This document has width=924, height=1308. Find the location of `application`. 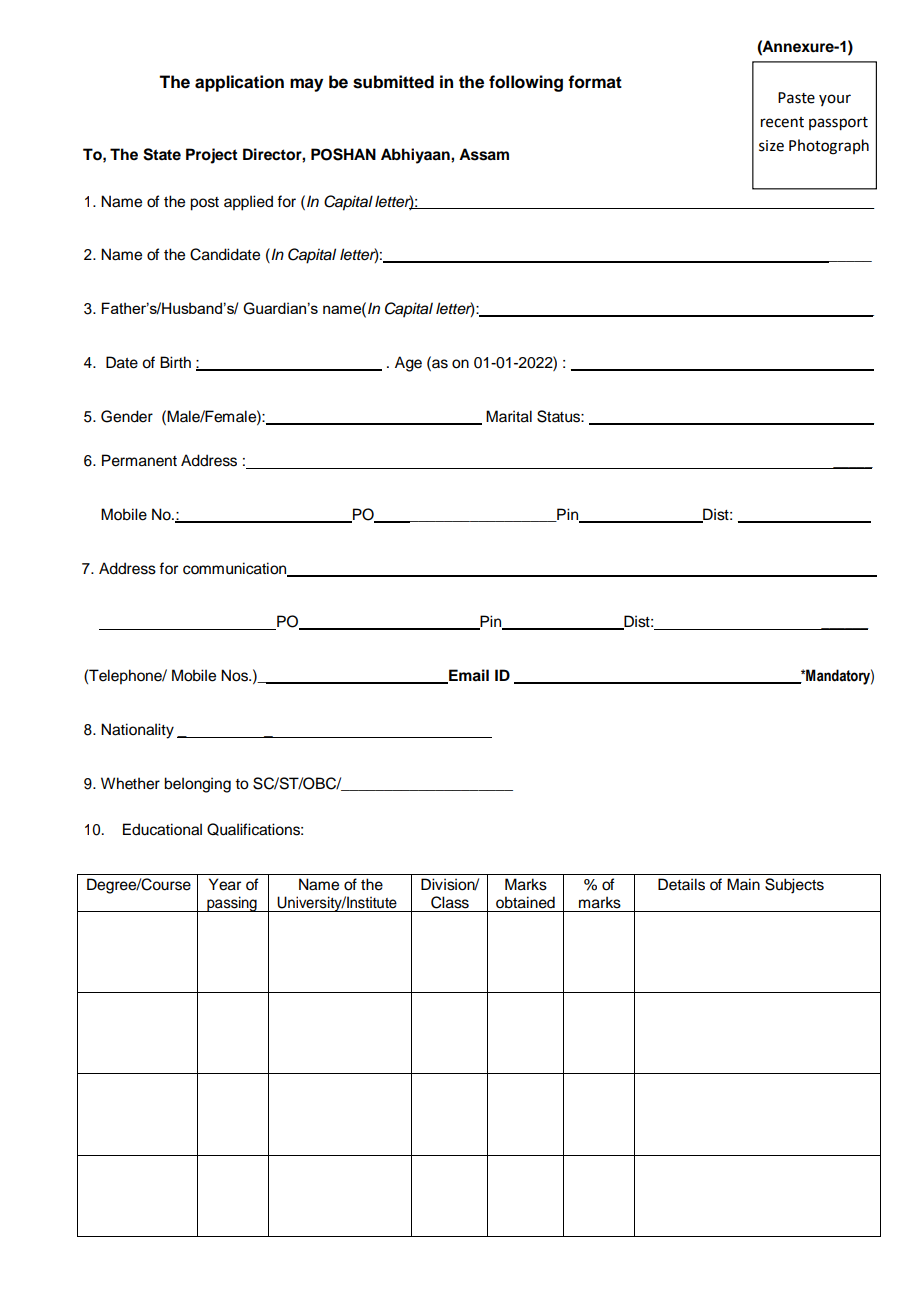

application is located at coordinates (239, 83).
